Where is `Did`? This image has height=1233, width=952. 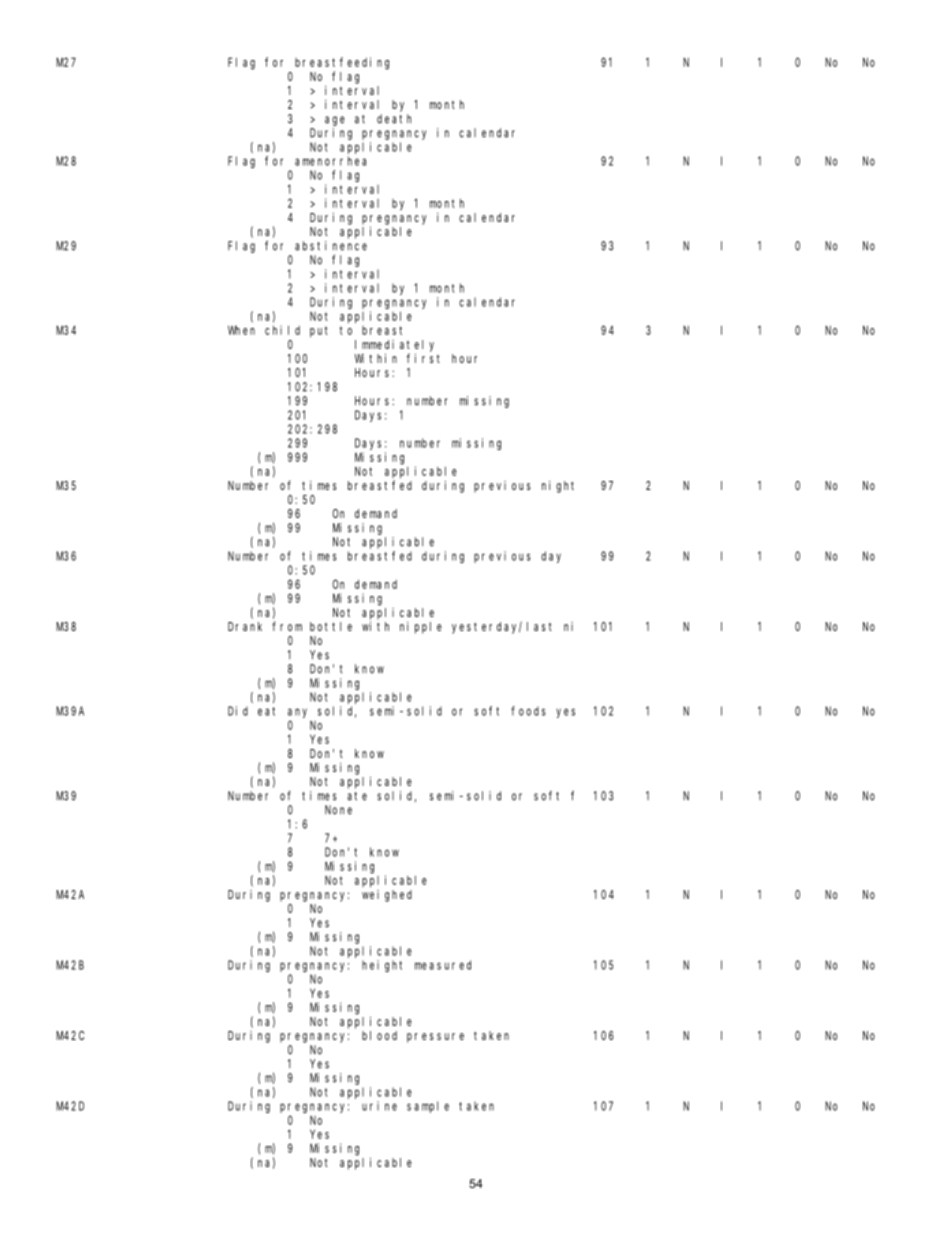
Did is located at coordinates (238, 711).
